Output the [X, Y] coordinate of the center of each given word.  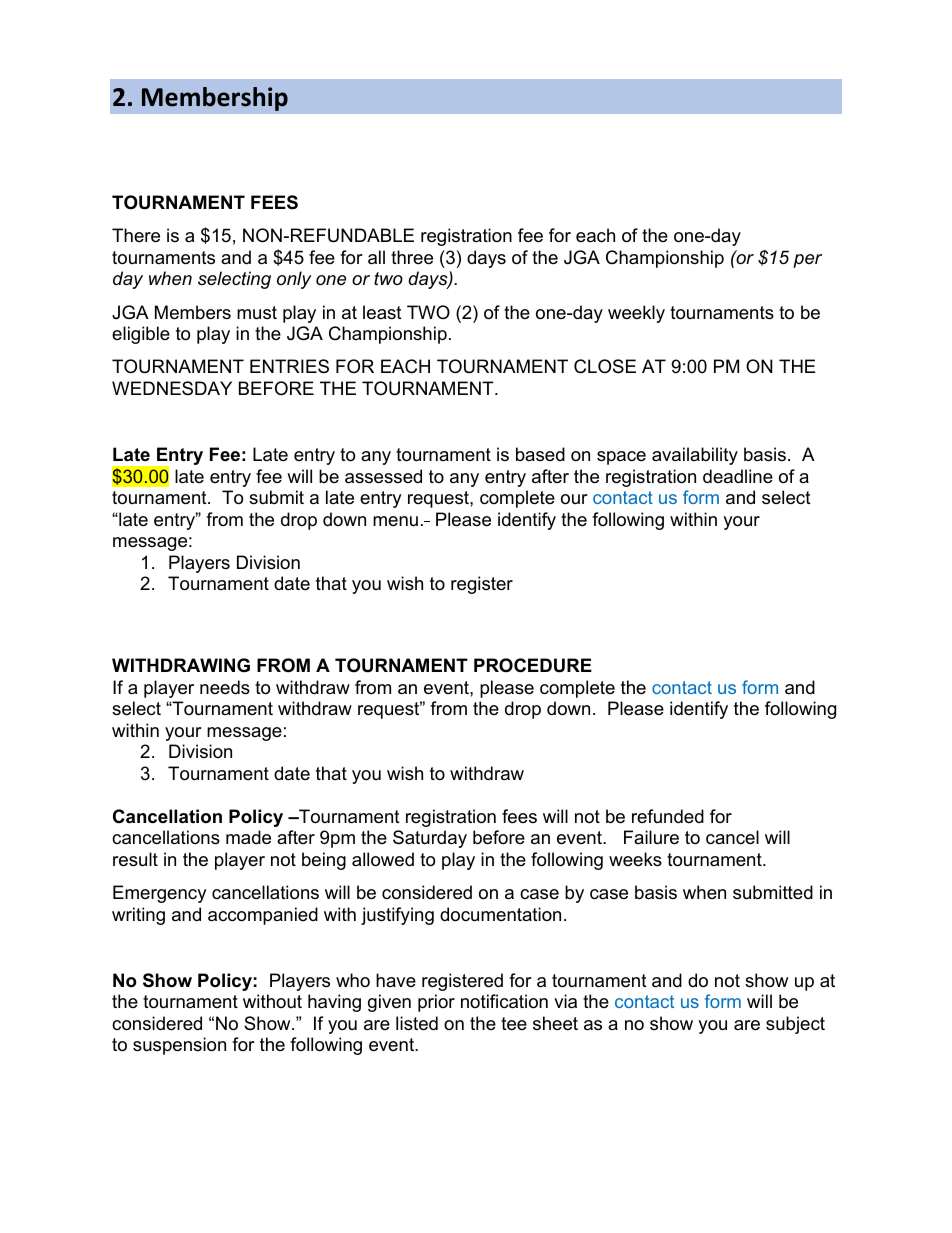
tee [514, 1024]
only [294, 280]
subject [795, 1025]
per [807, 261]
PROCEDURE [533, 665]
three [412, 257]
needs [225, 687]
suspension [179, 1046]
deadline [738, 476]
